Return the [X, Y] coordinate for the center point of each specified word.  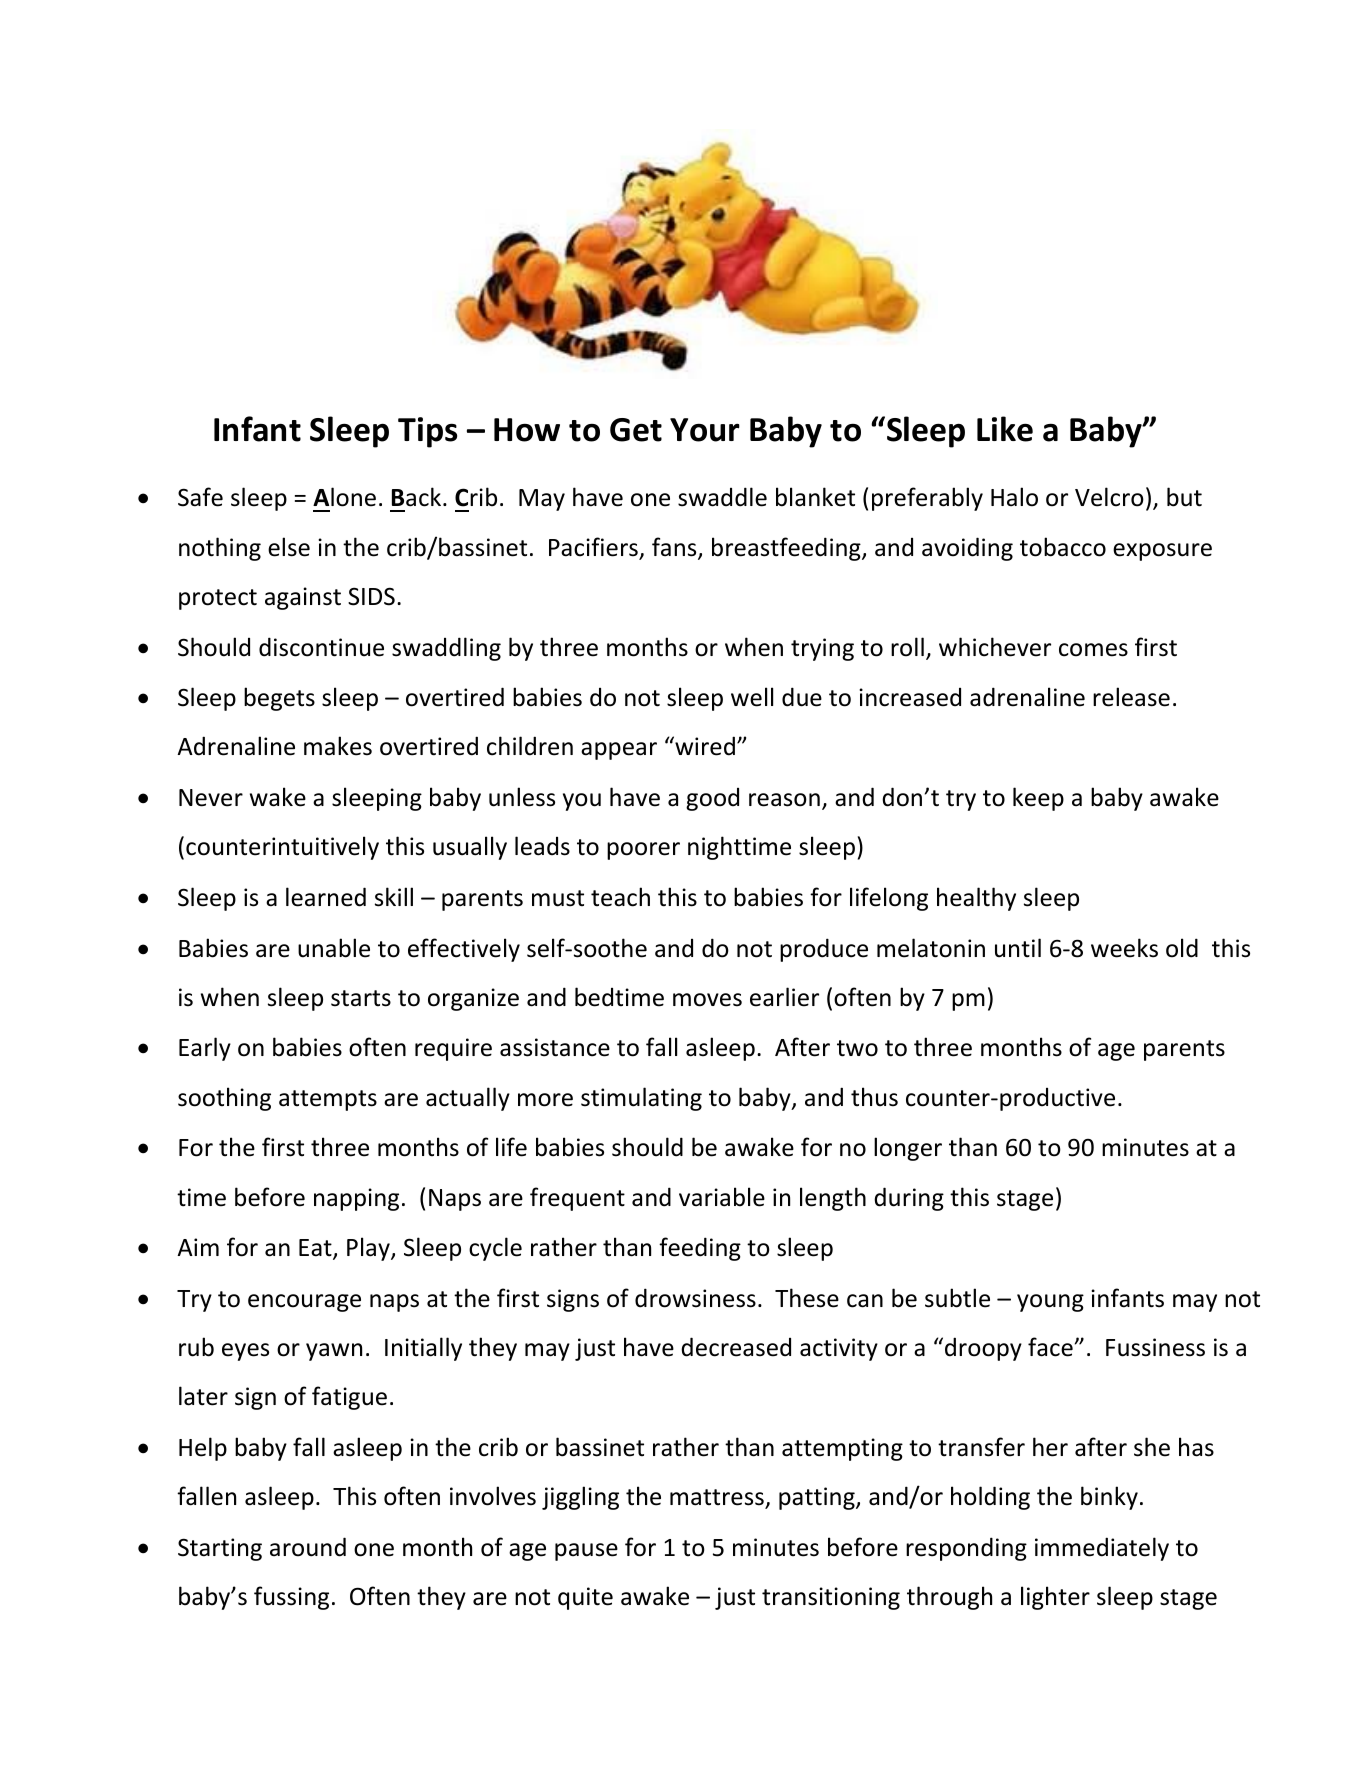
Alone [344, 497]
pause [586, 1552]
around [308, 1547]
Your [705, 430]
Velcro [1109, 497]
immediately [1102, 1549]
